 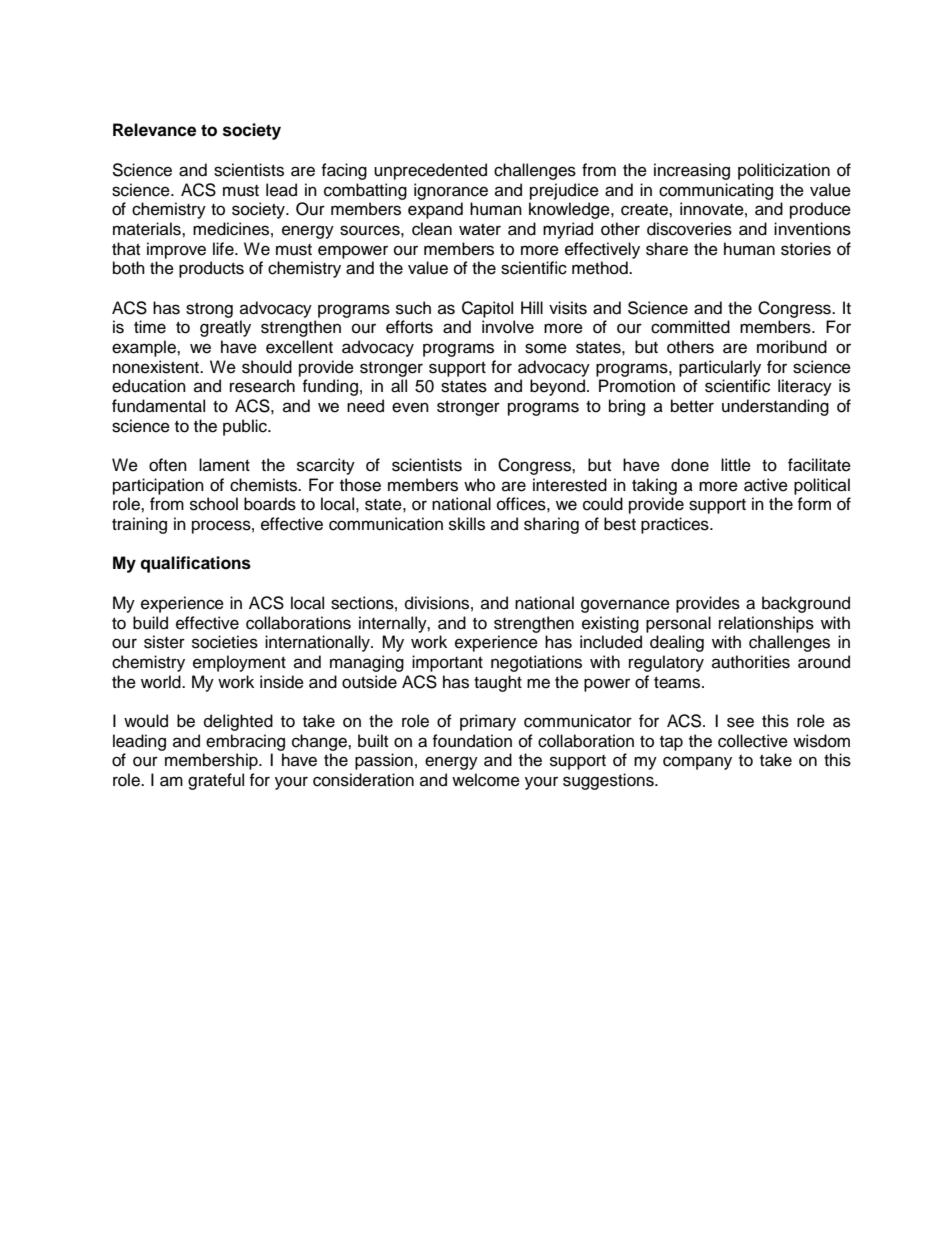 I want to click on welcome, so click(x=486, y=780).
